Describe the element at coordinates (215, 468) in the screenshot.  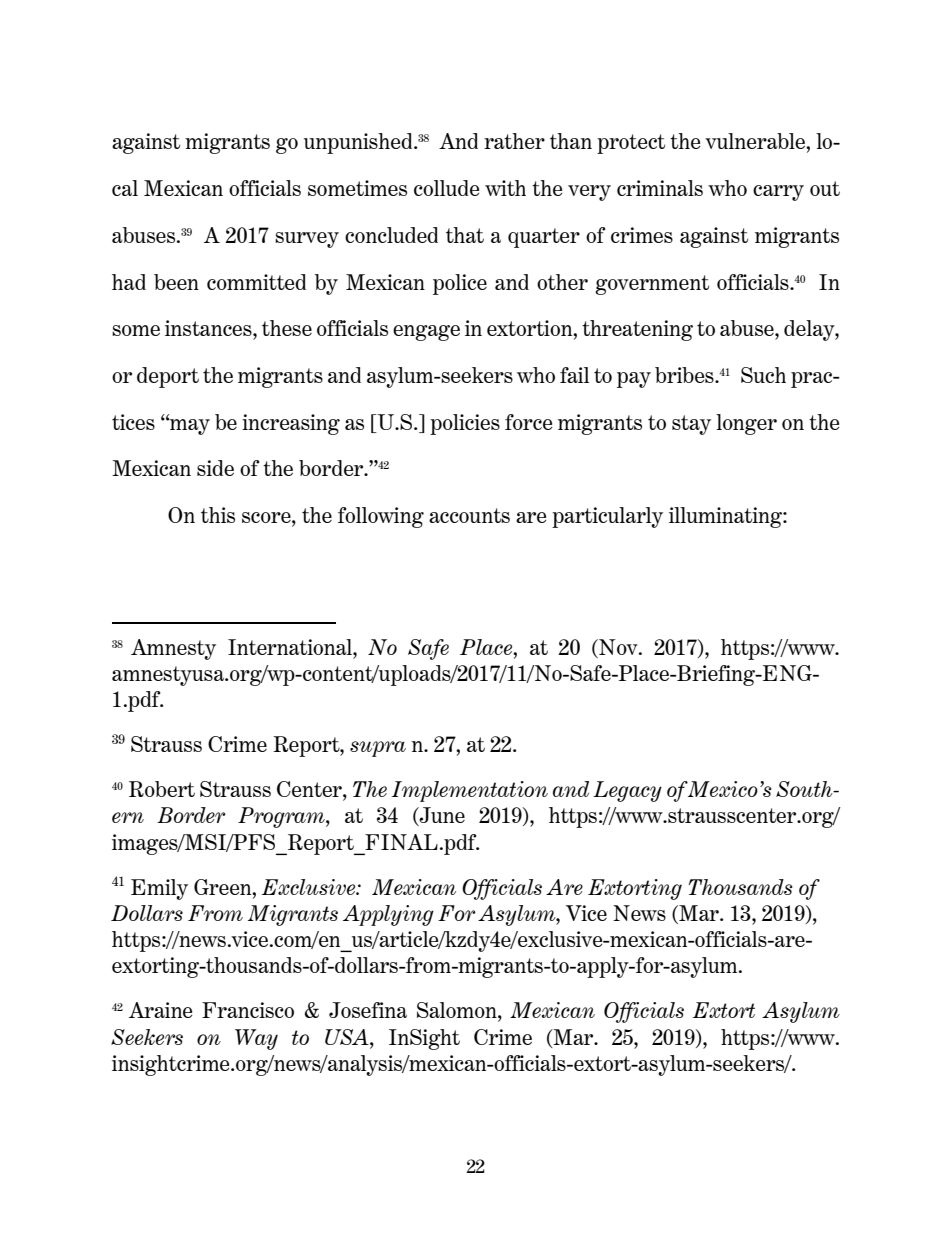
I see `side` at that location.
